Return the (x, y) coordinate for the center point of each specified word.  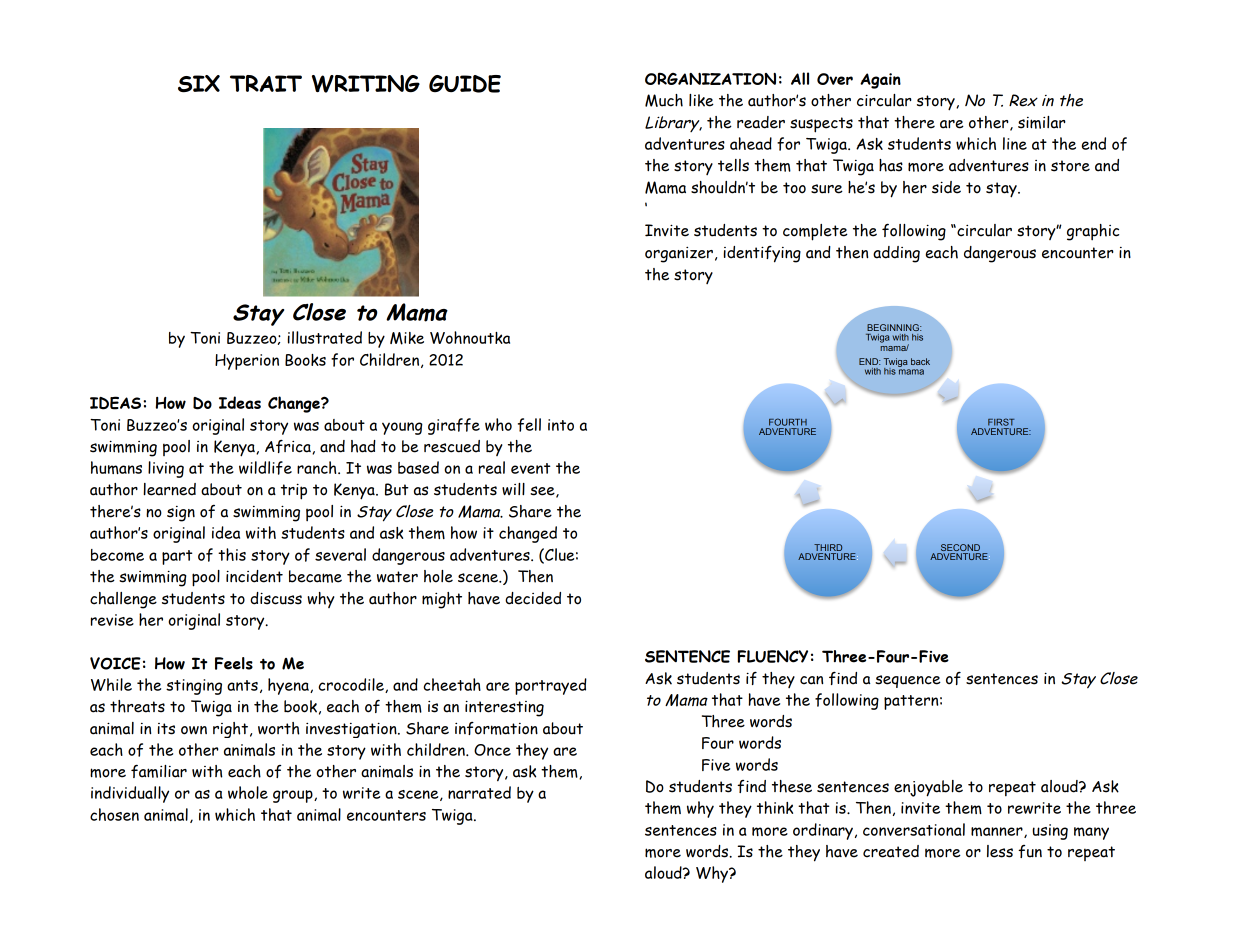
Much (664, 100)
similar (1042, 122)
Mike (407, 338)
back (920, 361)
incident (254, 576)
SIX (199, 83)
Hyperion (247, 362)
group (294, 796)
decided (533, 598)
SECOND (960, 547)
